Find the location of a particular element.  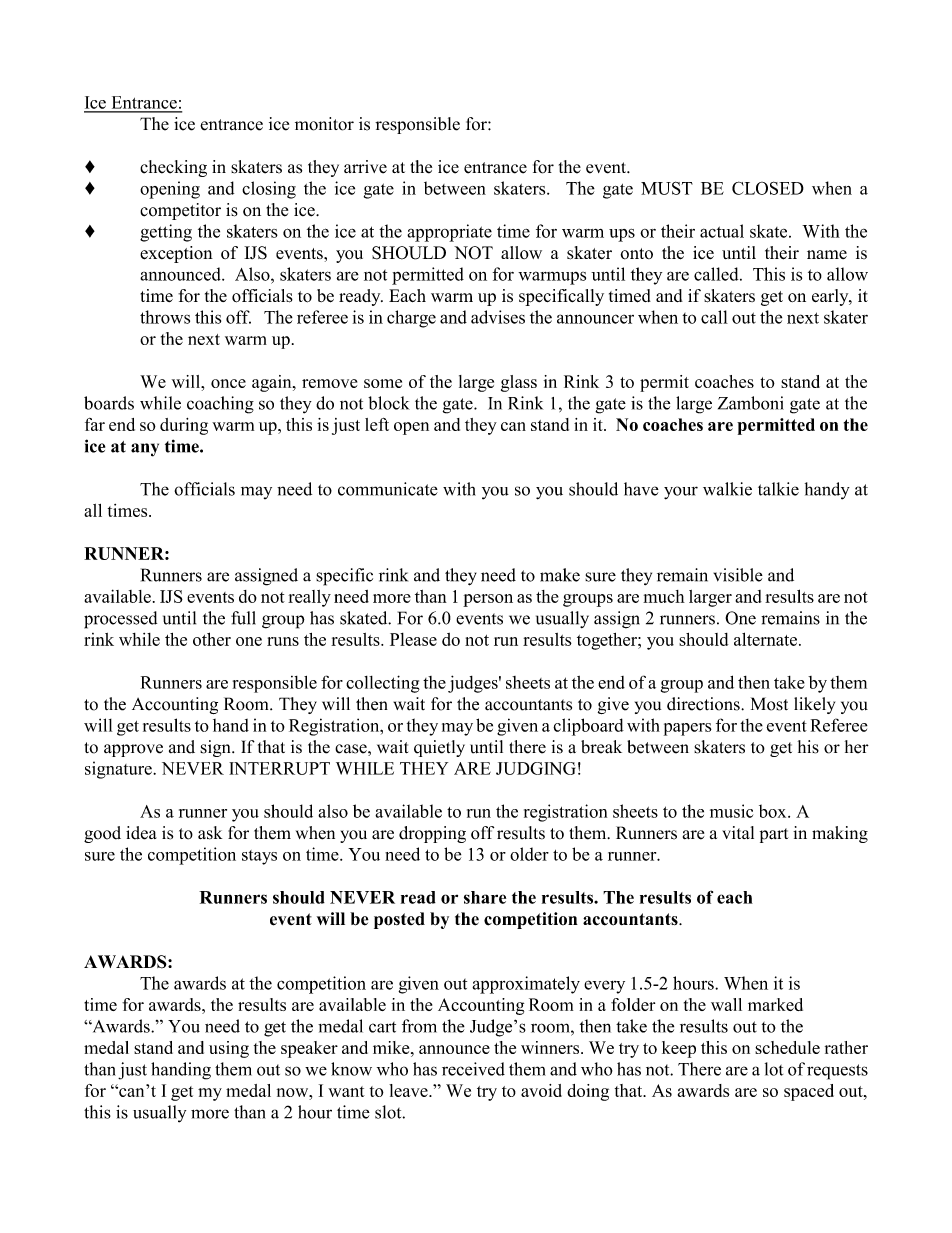

checking is located at coordinates (173, 168).
